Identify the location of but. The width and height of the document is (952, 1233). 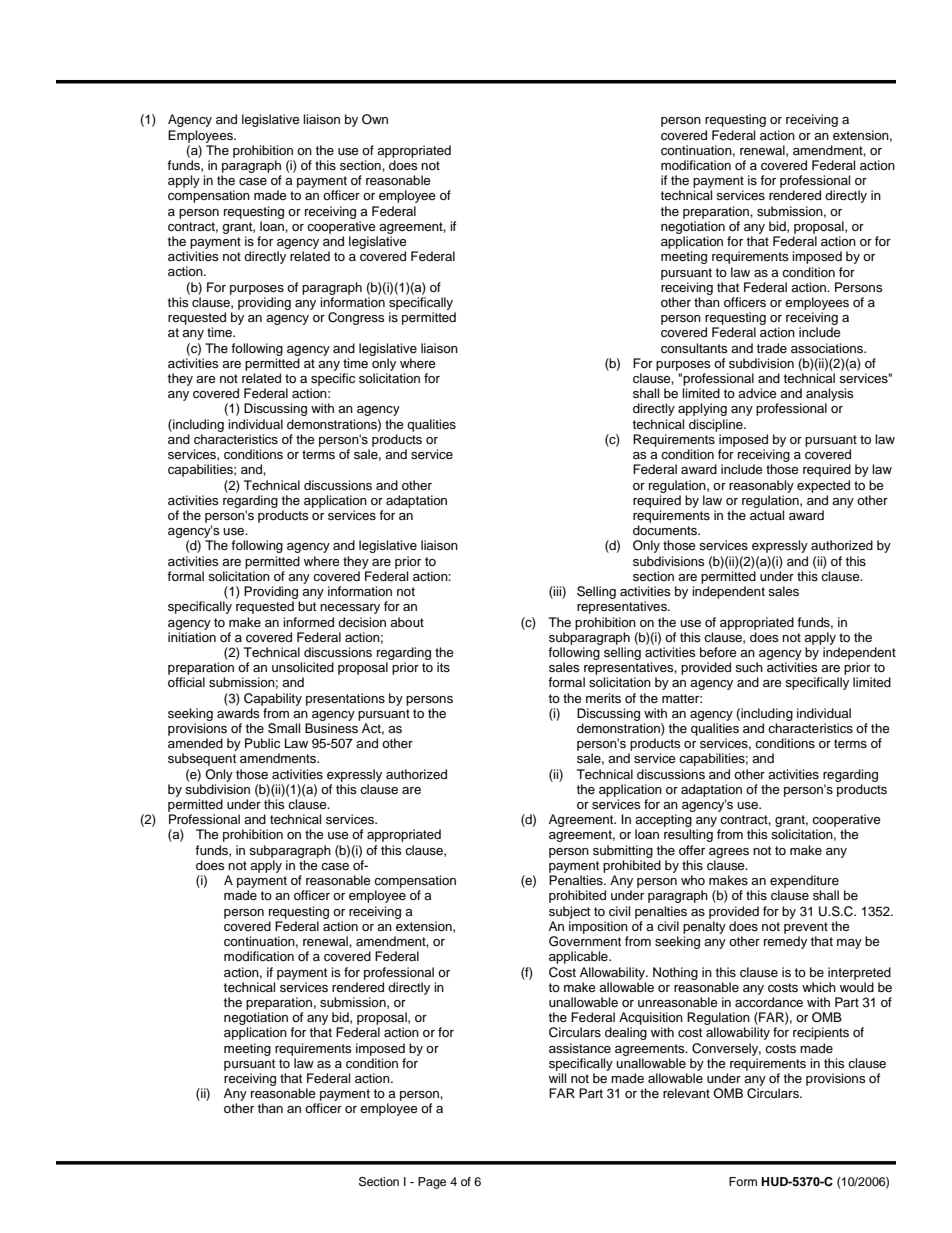
(307, 606).
